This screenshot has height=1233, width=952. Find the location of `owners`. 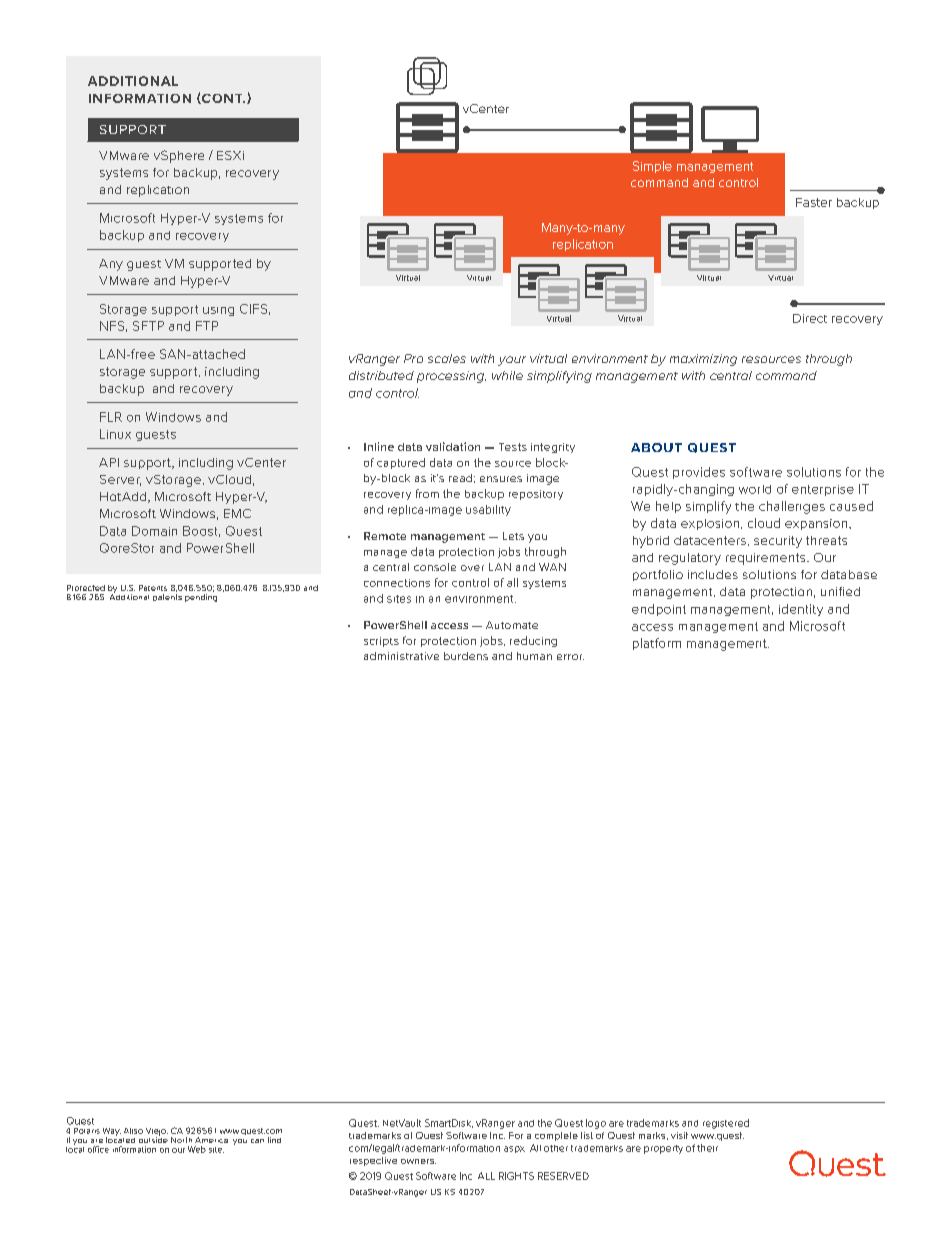

owners is located at coordinates (418, 1161).
